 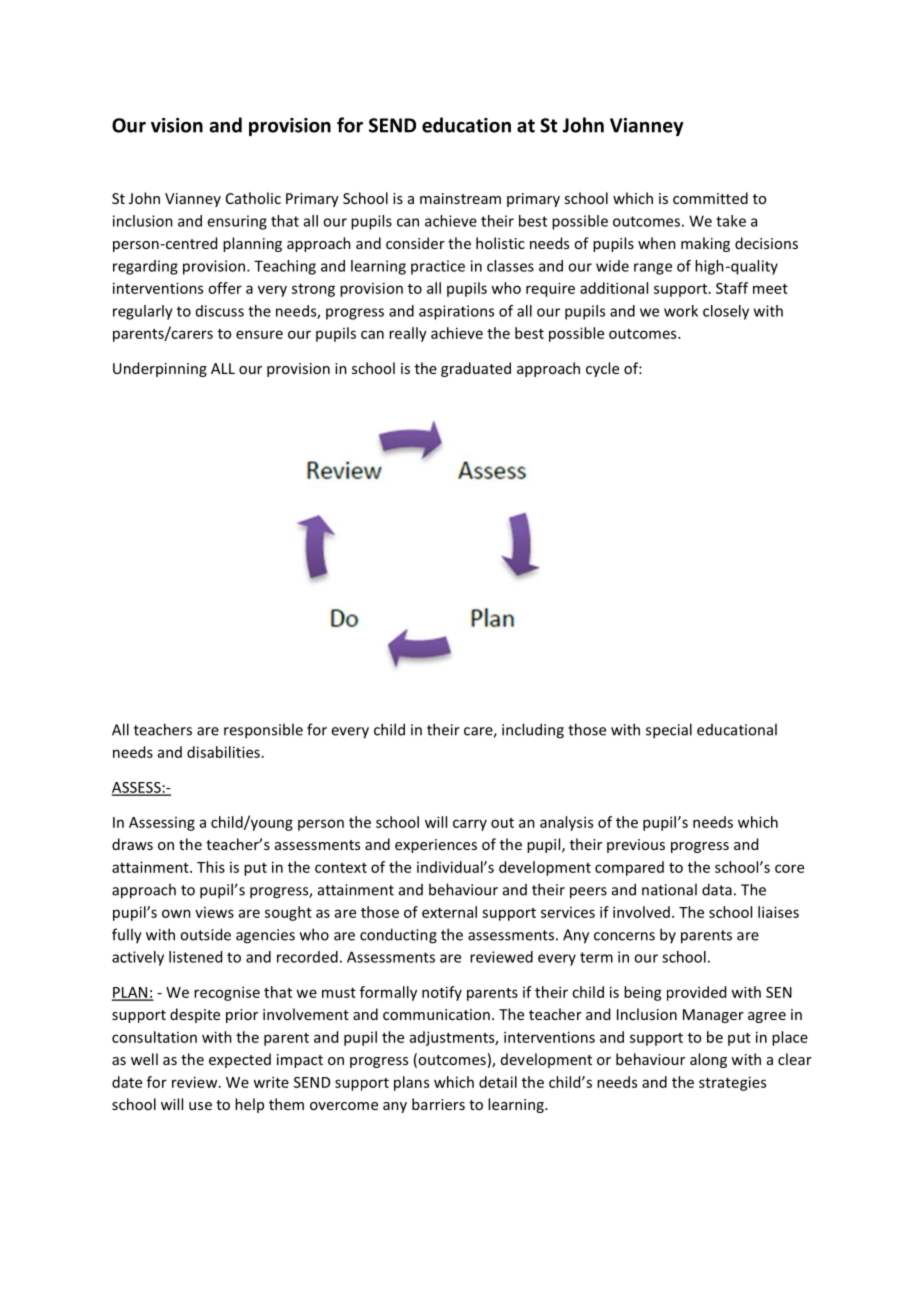 I want to click on including, so click(x=533, y=731).
